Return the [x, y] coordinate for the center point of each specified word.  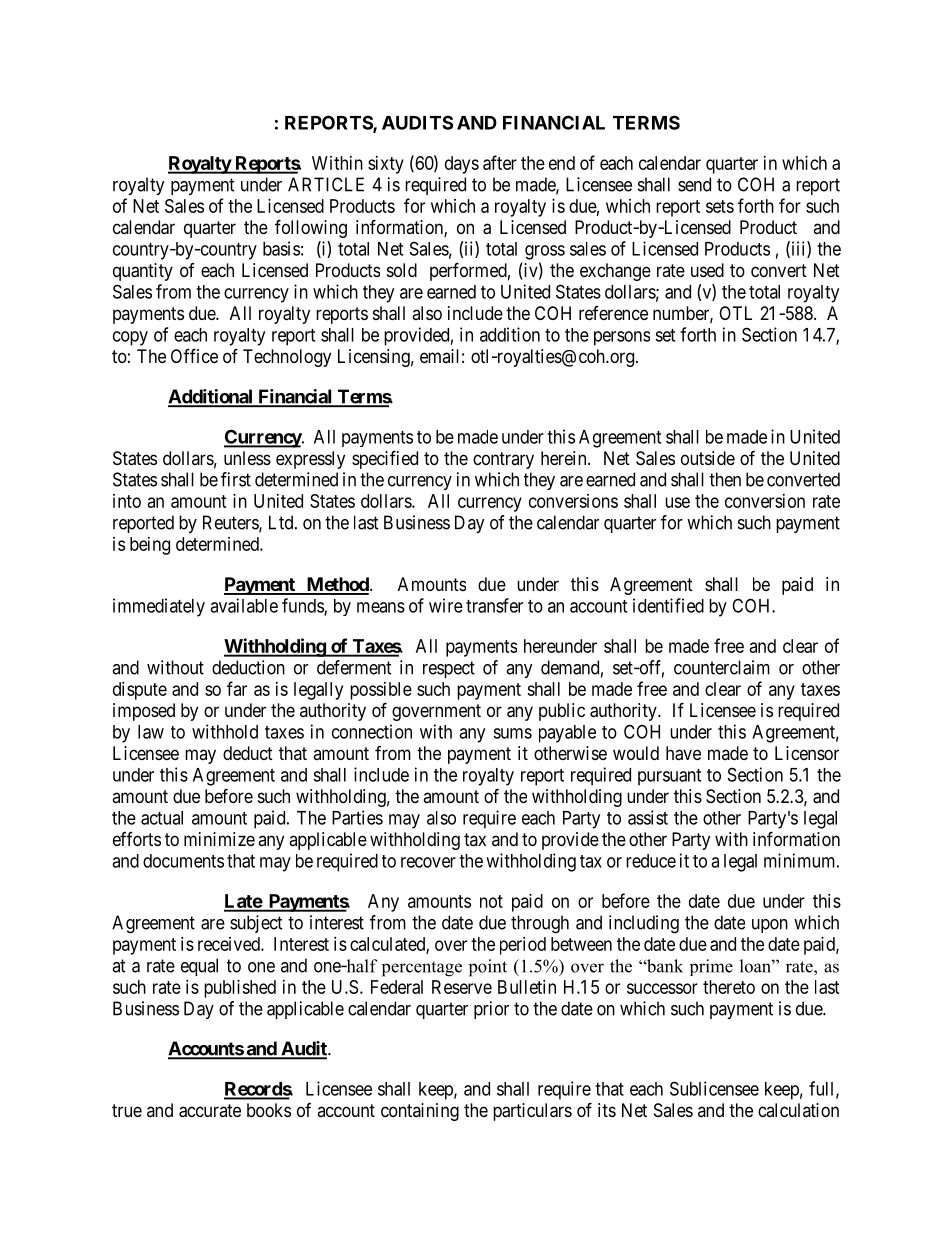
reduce [651, 861]
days [462, 165]
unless [247, 458]
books [269, 1110]
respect [449, 669]
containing [420, 1112]
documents [183, 861]
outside [708, 458]
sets [720, 206]
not [491, 901]
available [244, 605]
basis [281, 248]
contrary [503, 460]
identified [668, 605]
